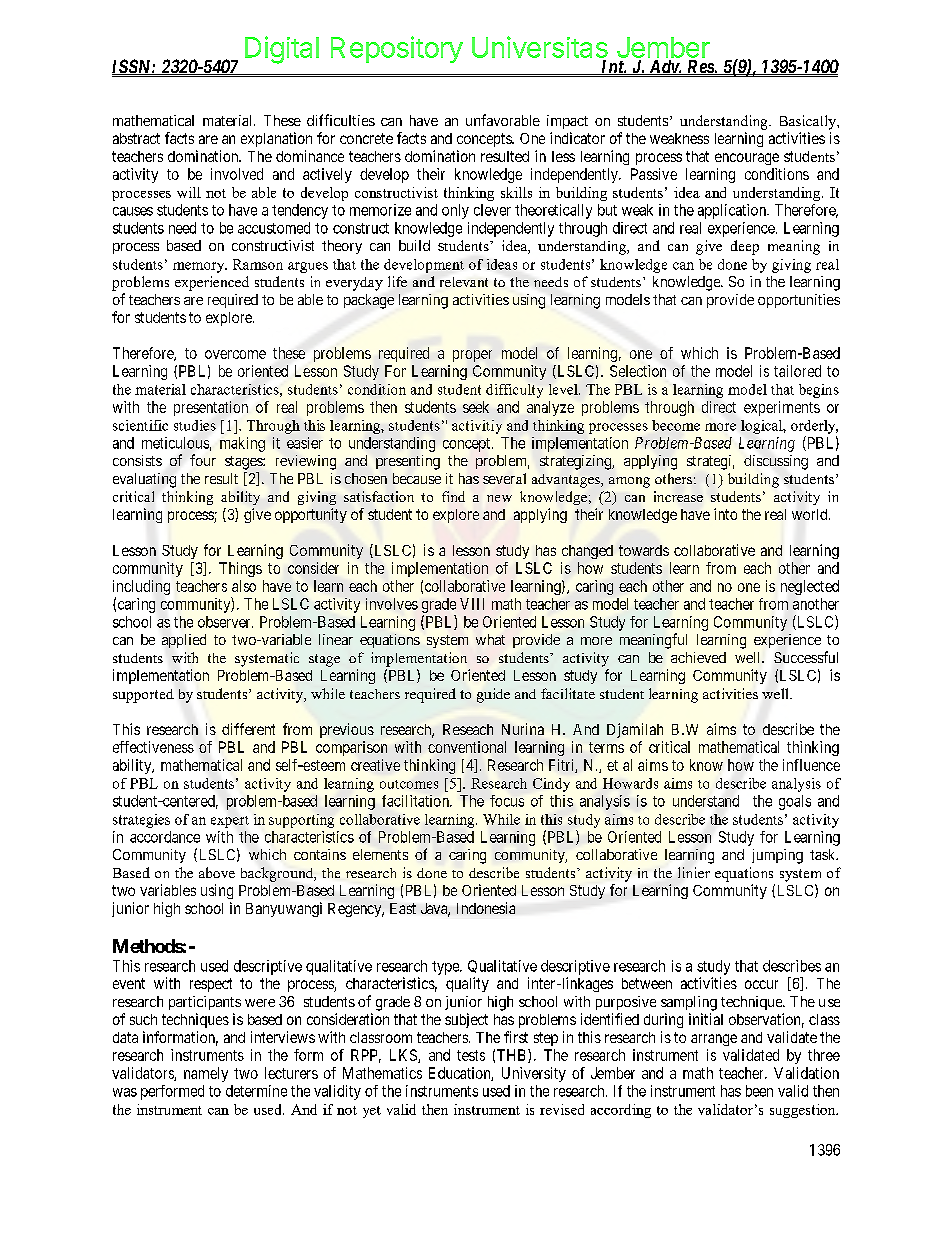 Image resolution: width=952 pixels, height=1233 pixels. Describe the element at coordinates (810, 587) in the screenshot. I see `neglected` at that location.
